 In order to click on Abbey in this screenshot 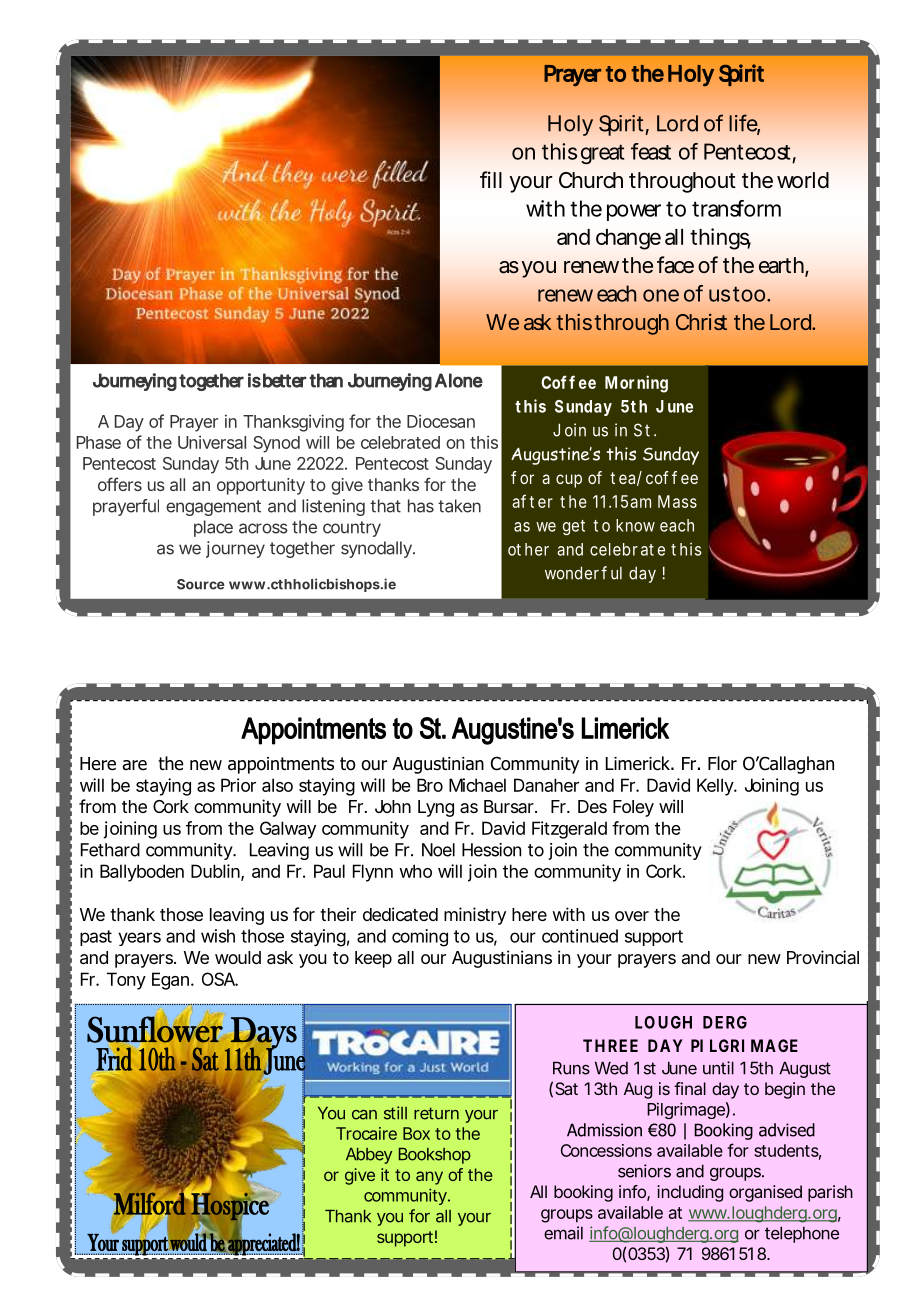, I will do `click(369, 1156)`.
